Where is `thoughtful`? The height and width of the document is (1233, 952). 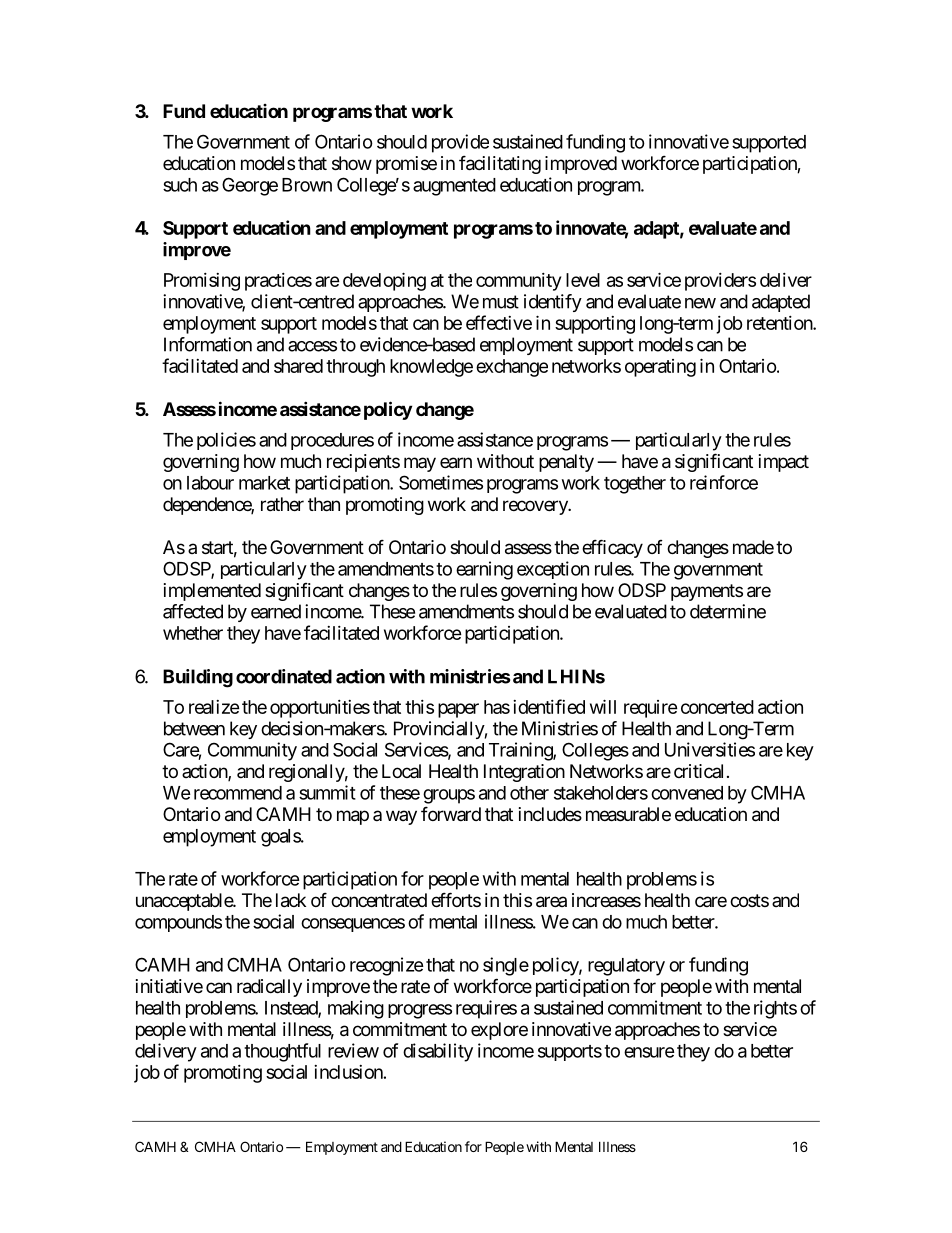 thoughtful is located at coordinates (282, 1052).
